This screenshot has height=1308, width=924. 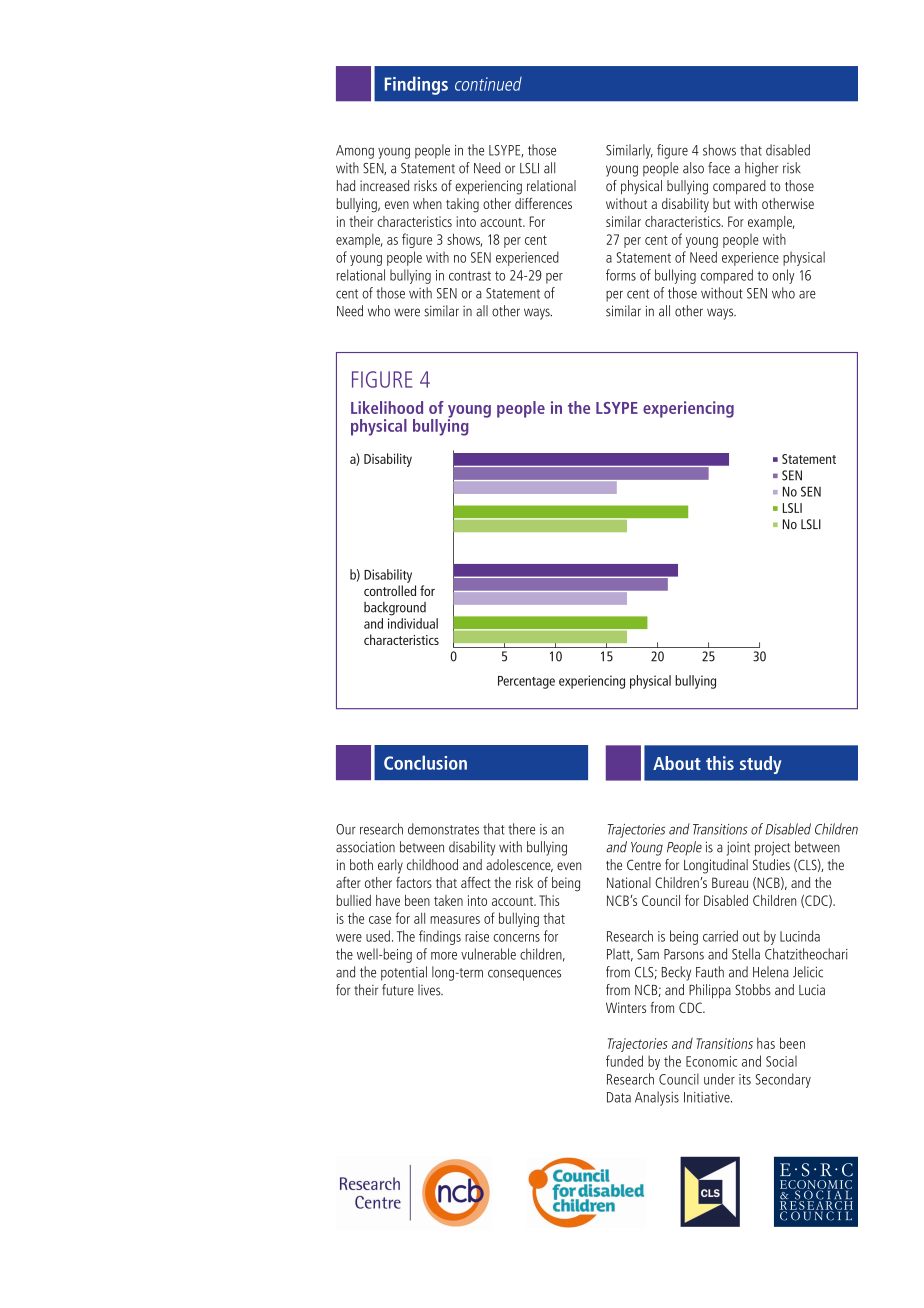 I want to click on individual, so click(x=413, y=623).
